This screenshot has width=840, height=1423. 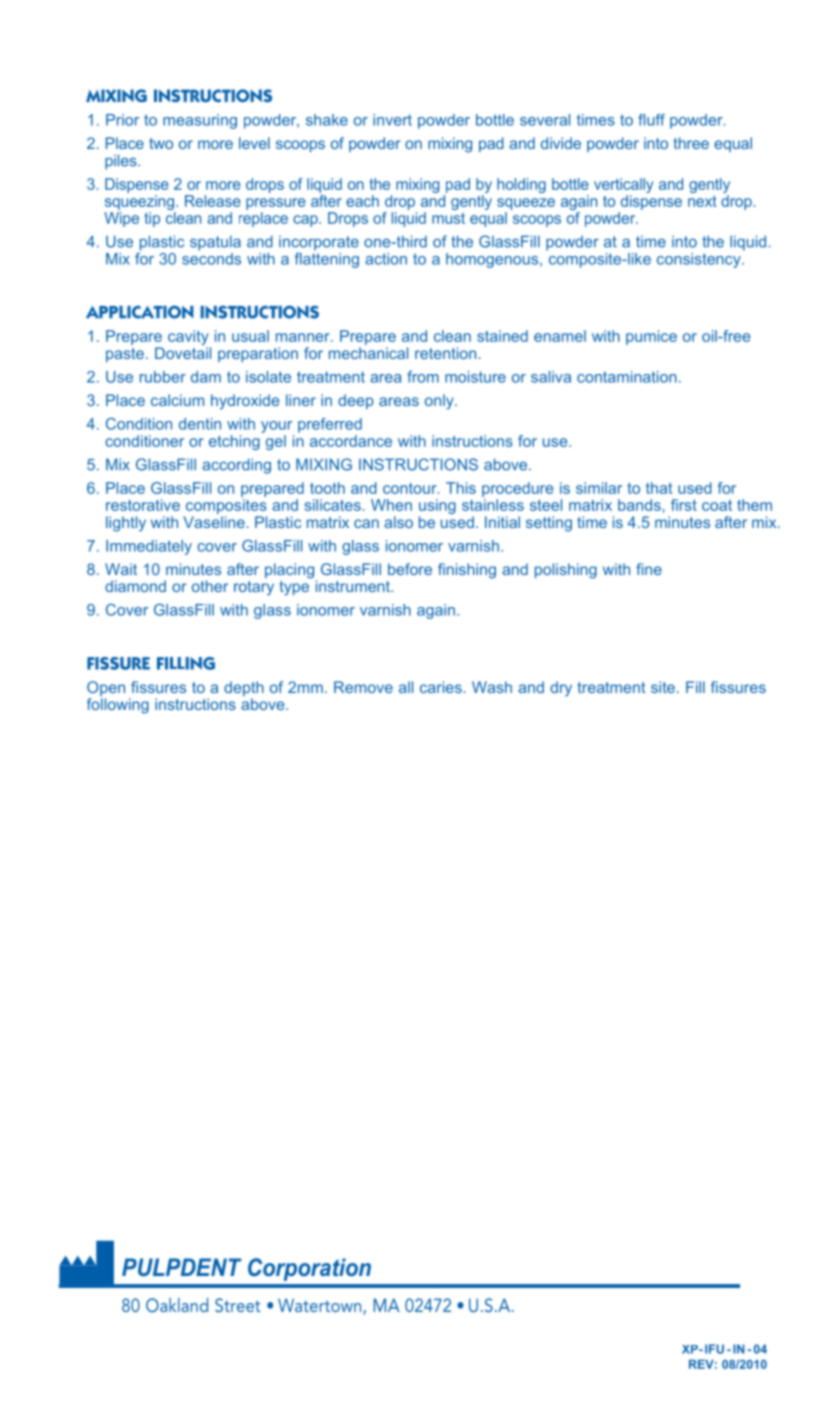 What do you see at coordinates (161, 143) in the screenshot?
I see `two` at bounding box center [161, 143].
